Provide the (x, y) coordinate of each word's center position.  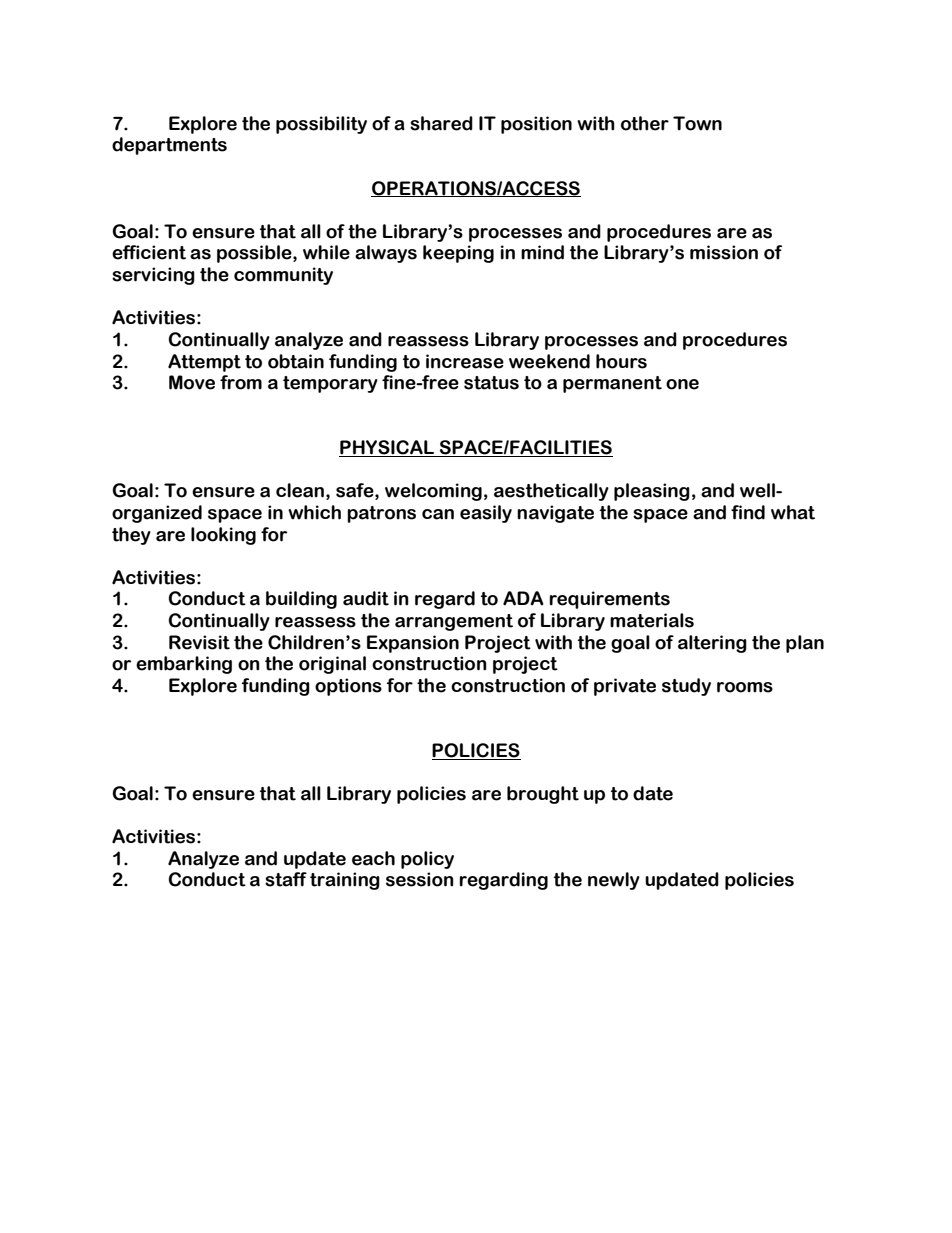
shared (441, 123)
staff (286, 879)
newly (614, 881)
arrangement (454, 622)
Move (192, 382)
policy (427, 860)
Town (697, 123)
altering (712, 644)
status (491, 383)
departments (169, 146)
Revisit (199, 642)
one (682, 384)
